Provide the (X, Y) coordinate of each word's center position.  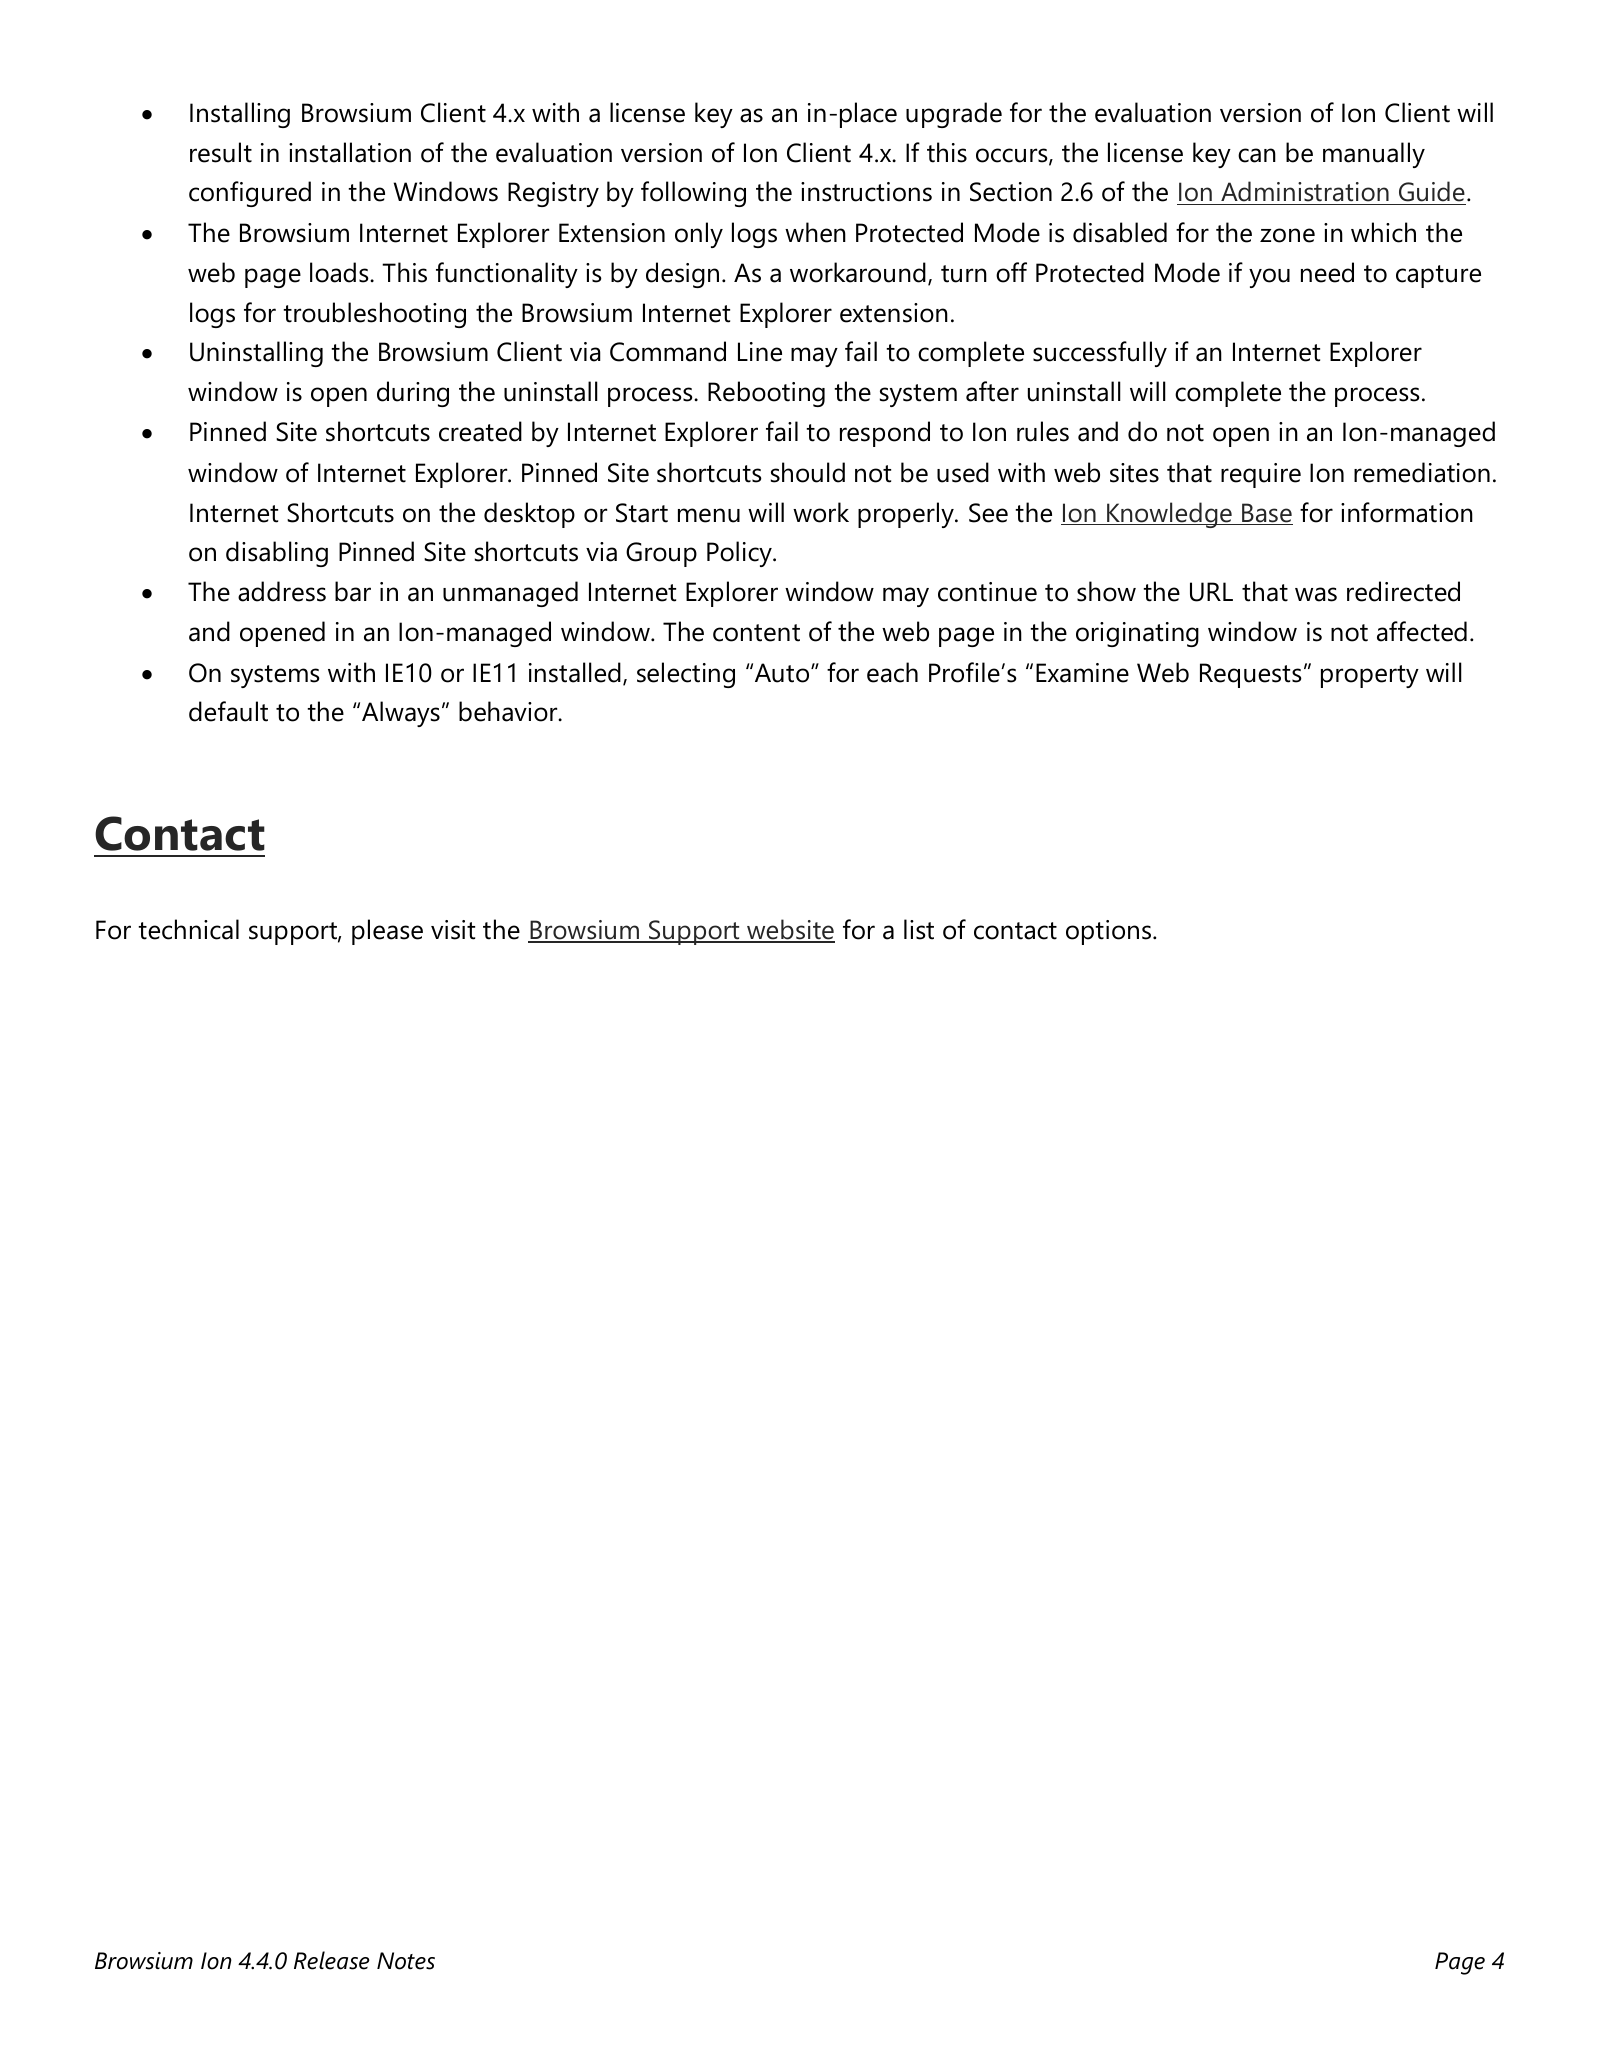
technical (188, 929)
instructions (866, 192)
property (1370, 676)
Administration (1305, 193)
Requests (1251, 675)
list (919, 929)
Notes (406, 1961)
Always (401, 714)
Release (331, 1960)
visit (453, 930)
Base (1266, 514)
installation (350, 152)
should (808, 472)
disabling (277, 554)
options (1108, 932)
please (387, 932)
